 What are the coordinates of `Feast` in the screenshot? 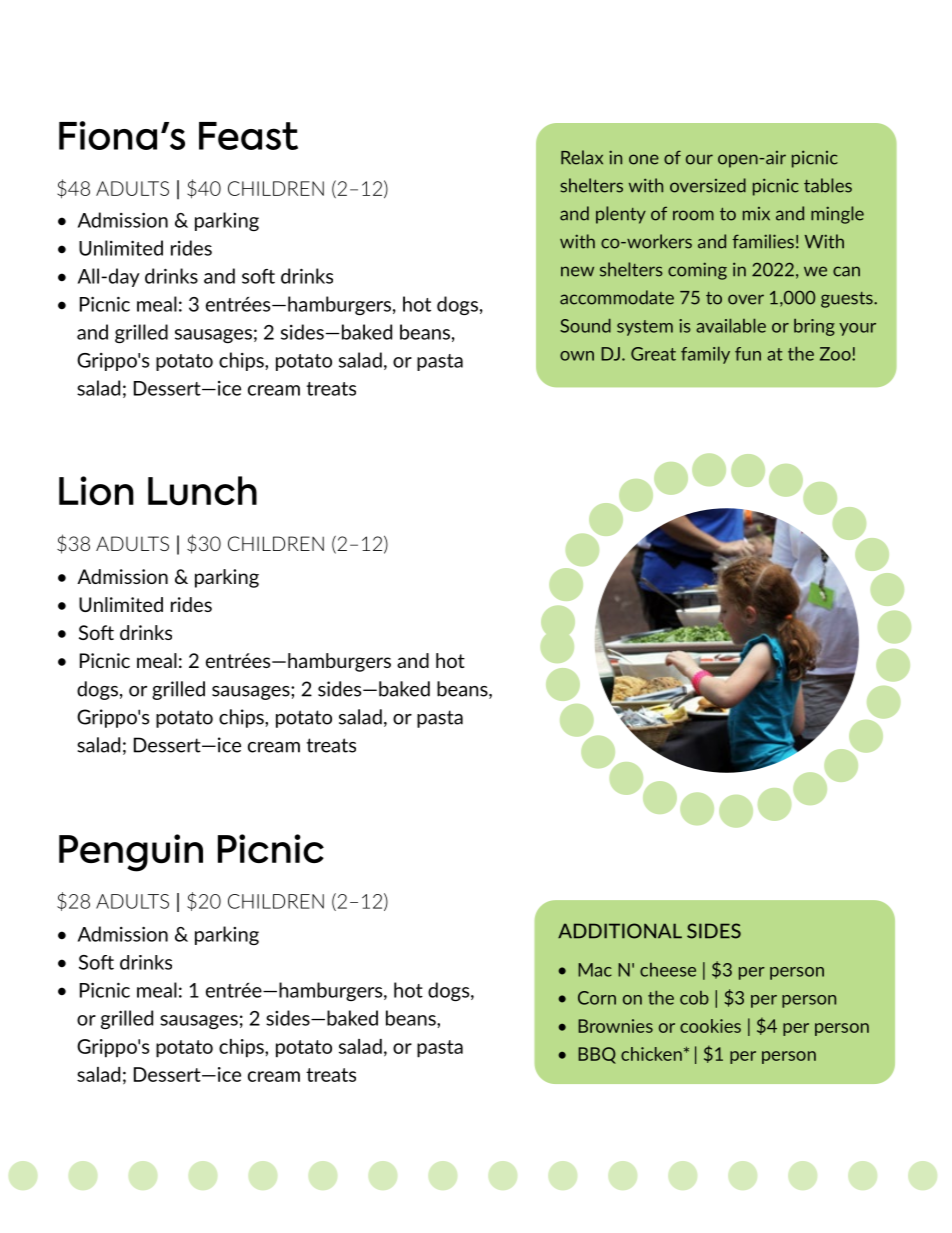 It's located at (248, 136).
